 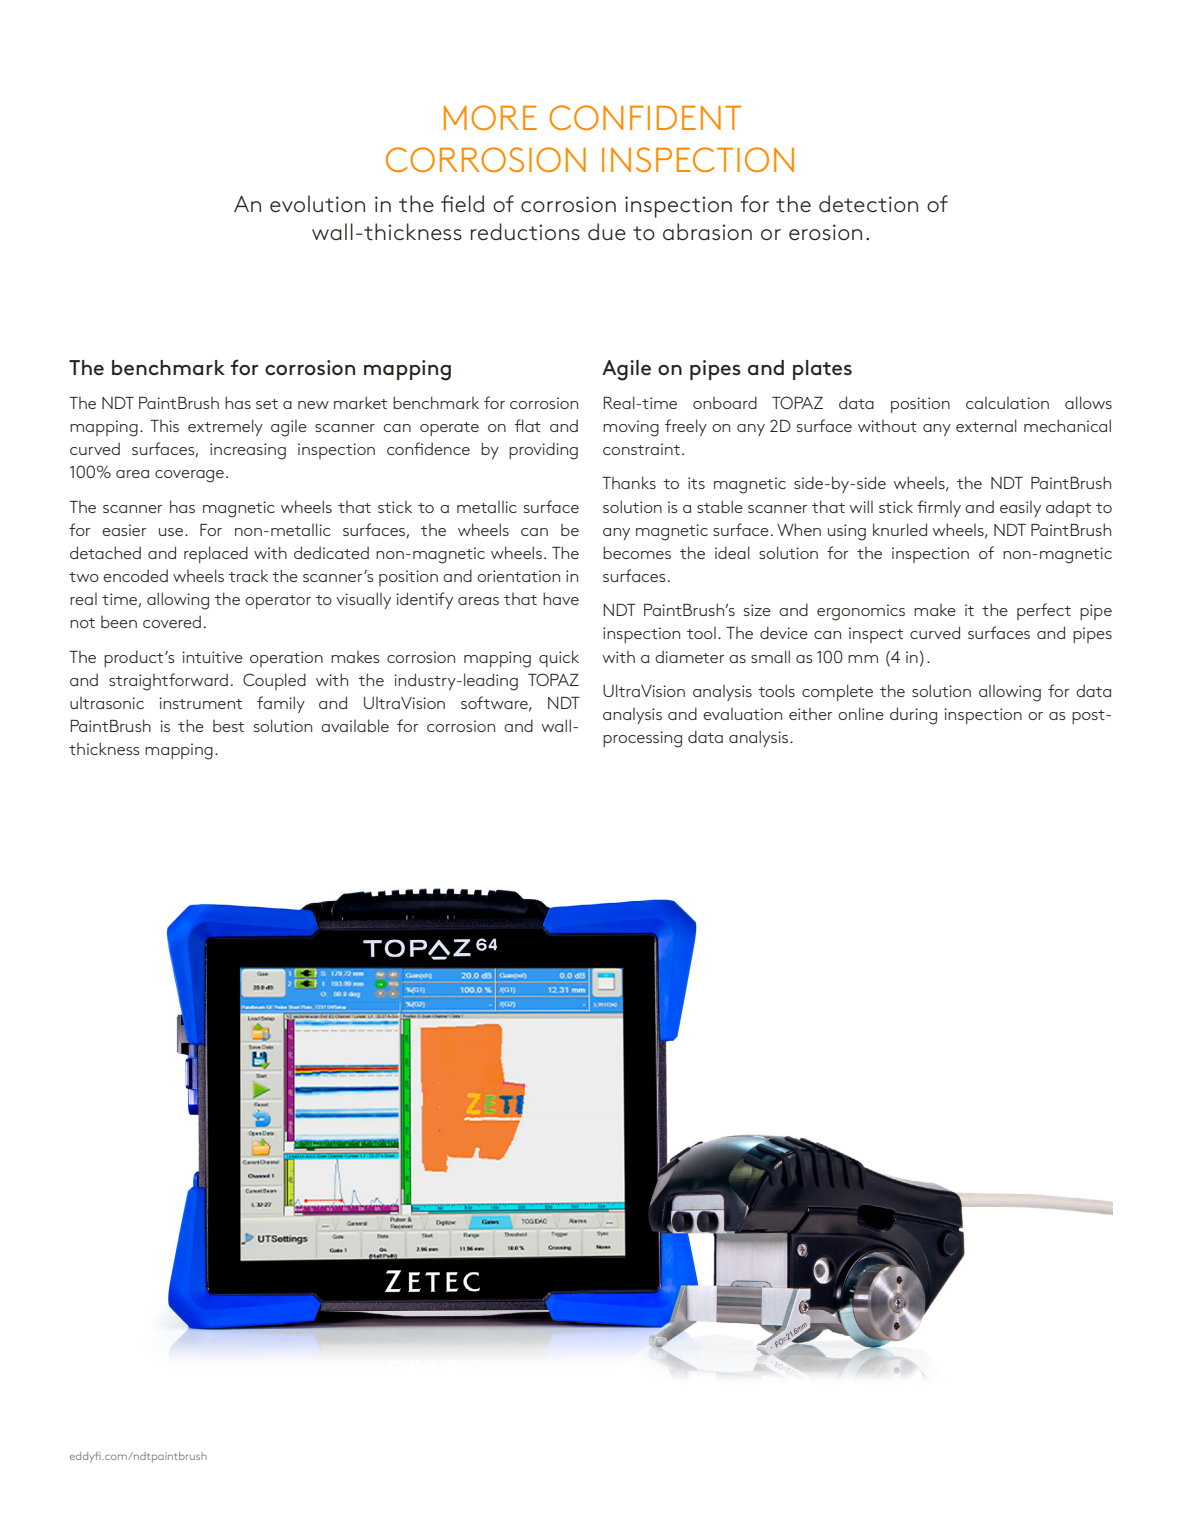 I want to click on detection, so click(x=868, y=204).
